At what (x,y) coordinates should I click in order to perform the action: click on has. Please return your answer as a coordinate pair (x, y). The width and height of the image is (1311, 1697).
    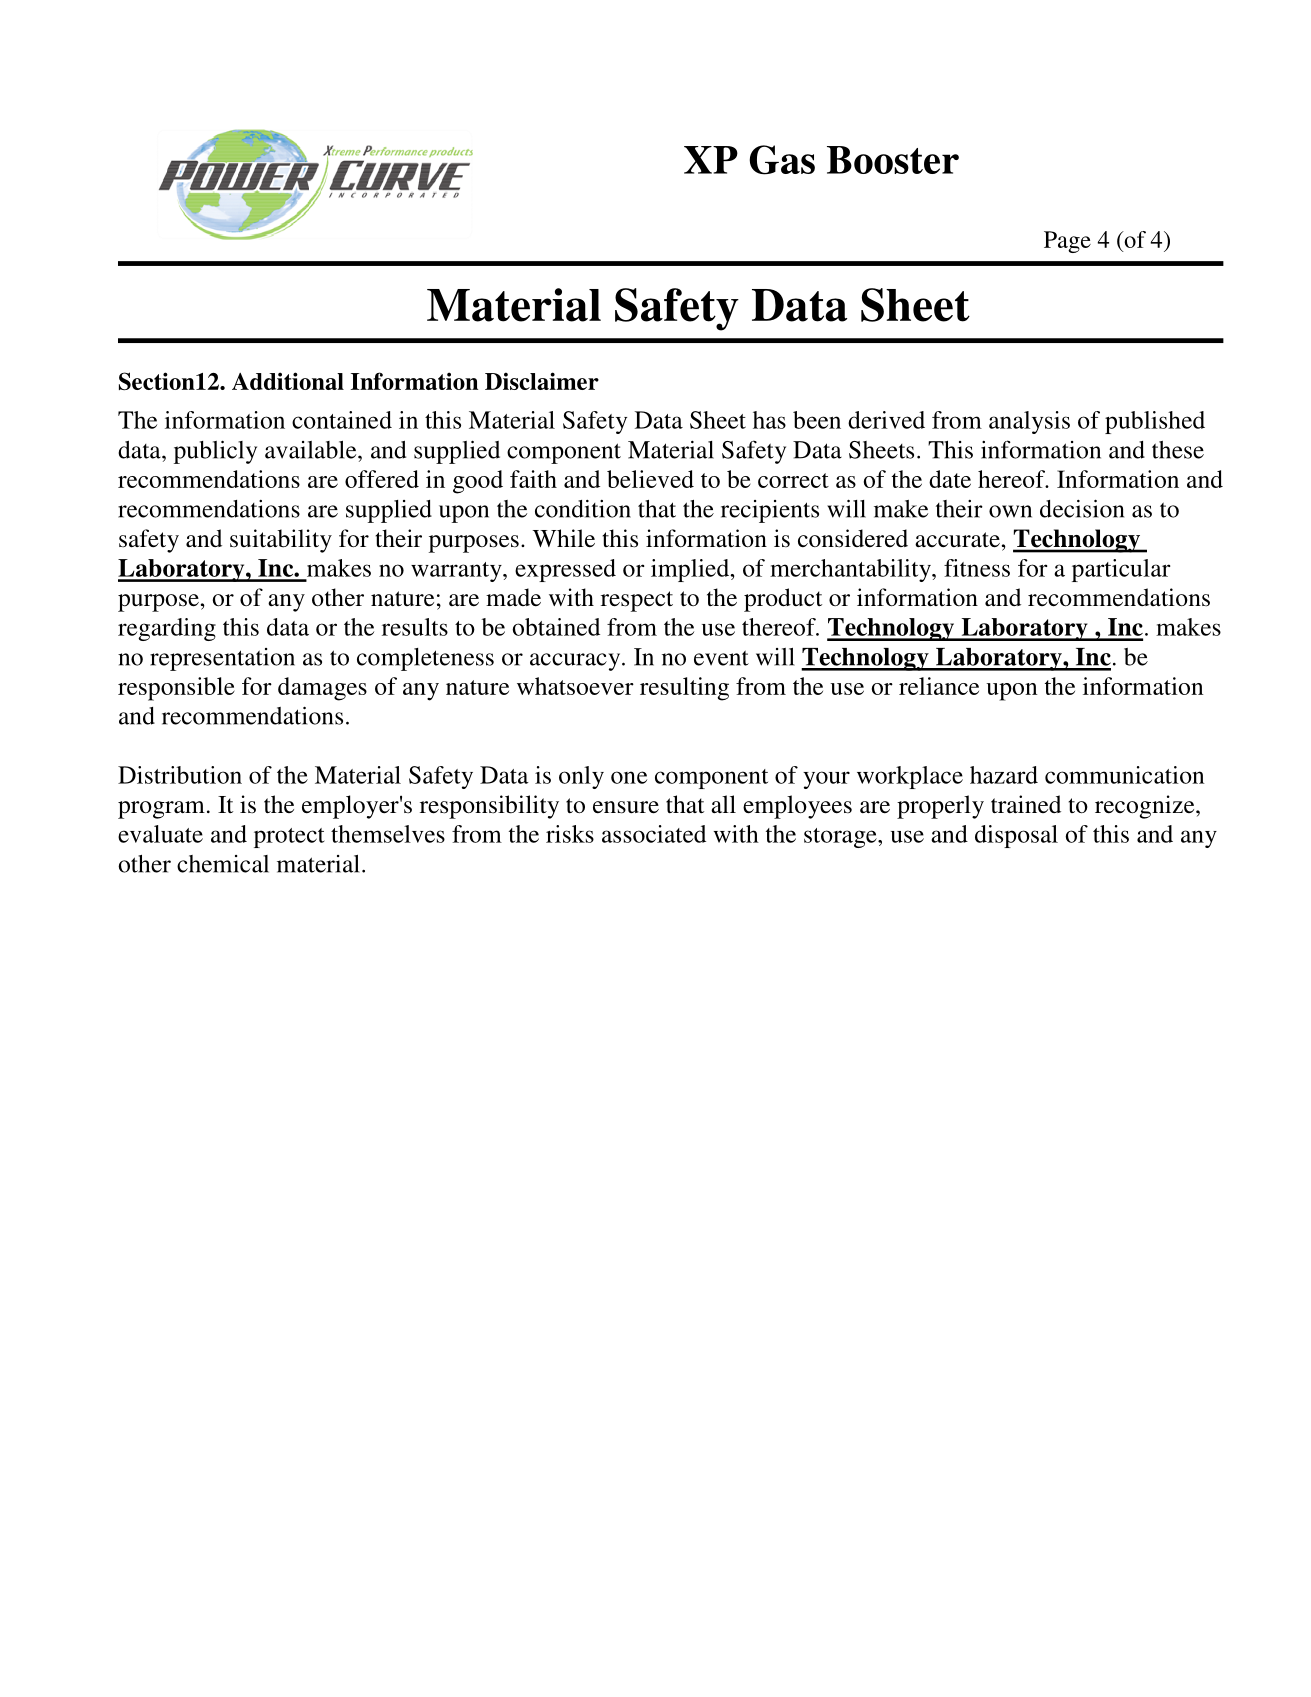
    Looking at the image, I should click on (769, 420).
